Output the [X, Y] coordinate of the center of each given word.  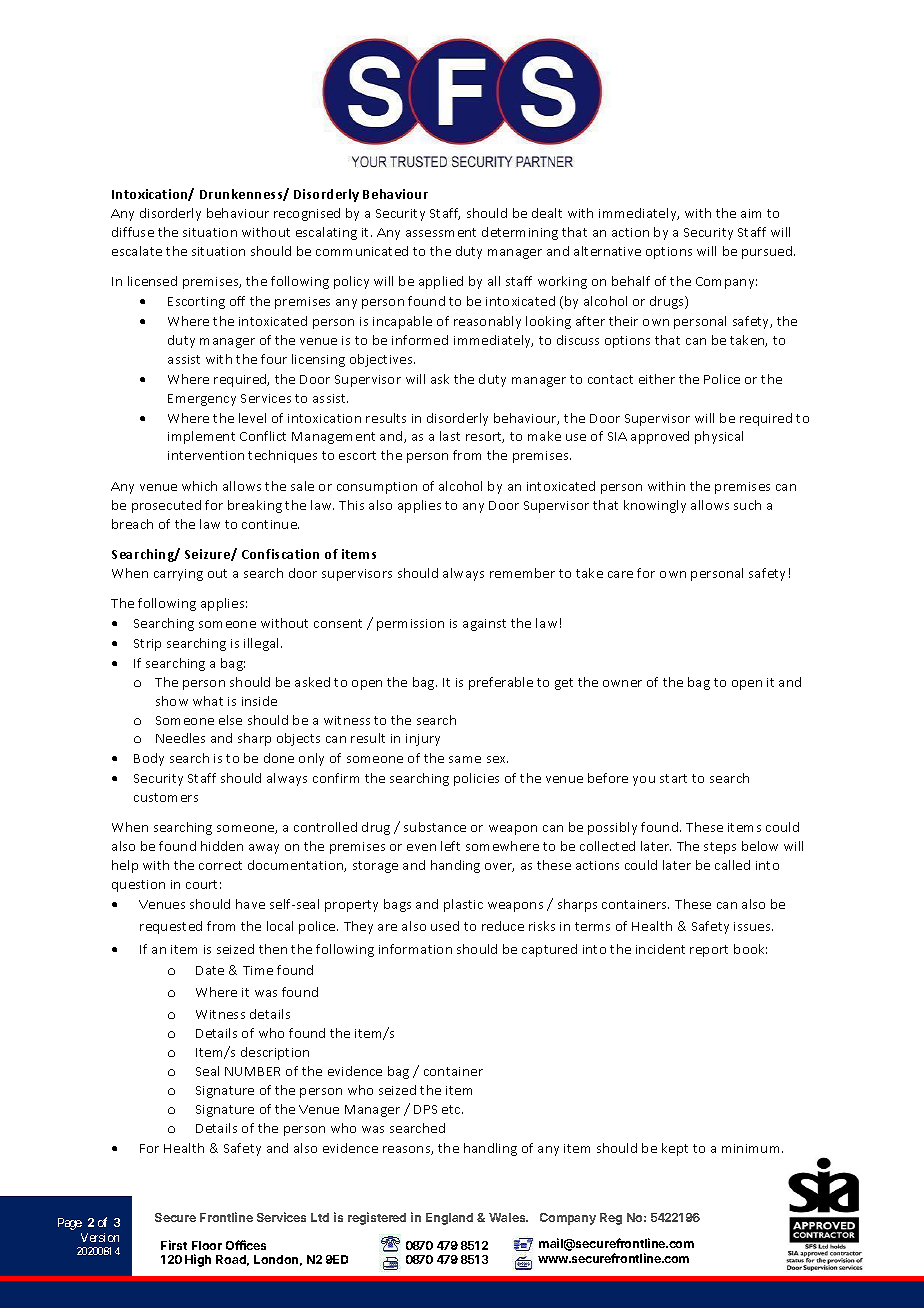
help [125, 866]
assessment [441, 232]
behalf [631, 281]
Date [210, 970]
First [174, 1245]
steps [720, 848]
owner [622, 683]
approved [660, 437]
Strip [147, 645]
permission [410, 625]
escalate [137, 251]
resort [485, 437]
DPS [425, 1109]
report [709, 951]
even [421, 847]
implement [201, 437]
